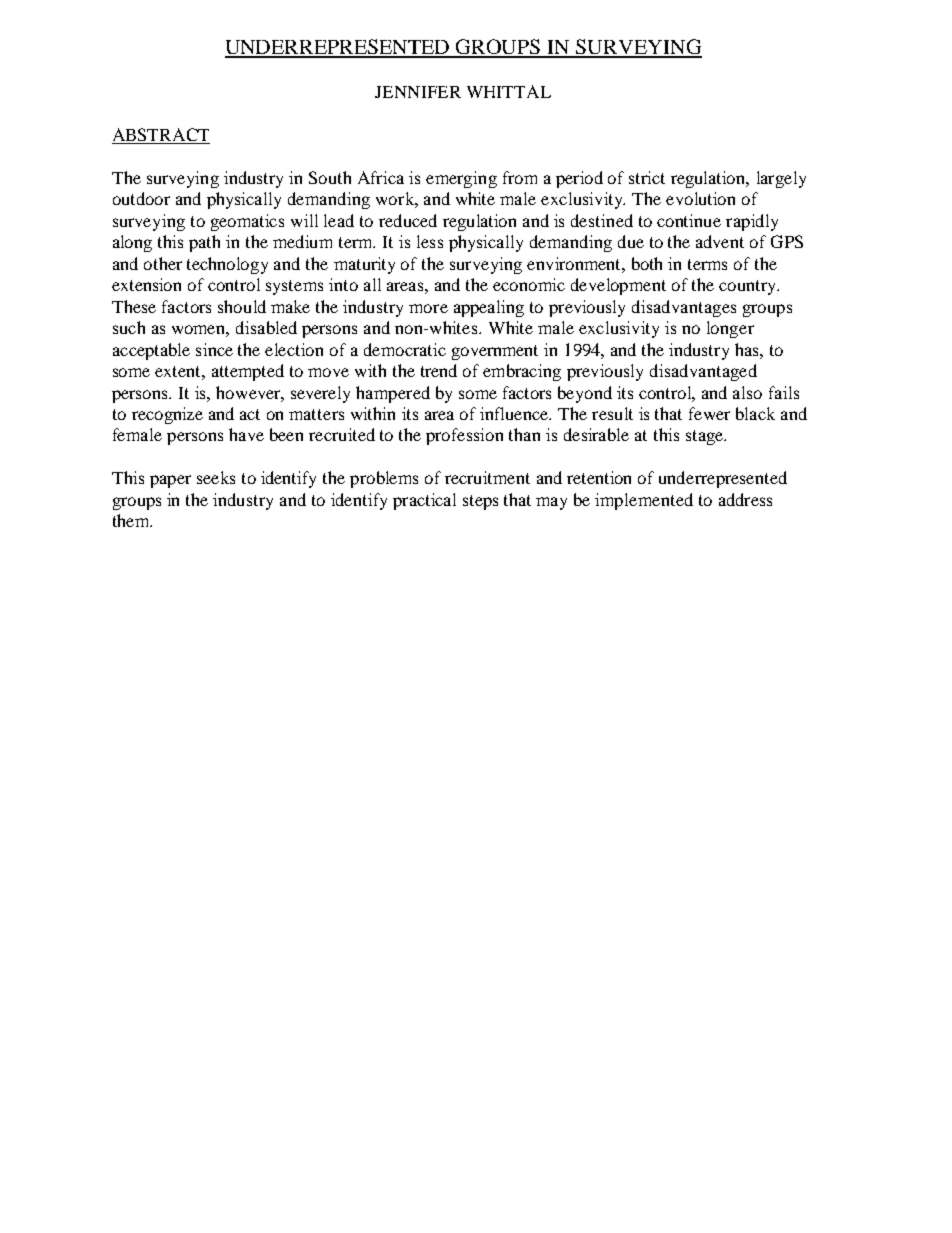 The width and height of the page is (952, 1233). Describe the element at coordinates (745, 499) in the page. I see `address` at that location.
